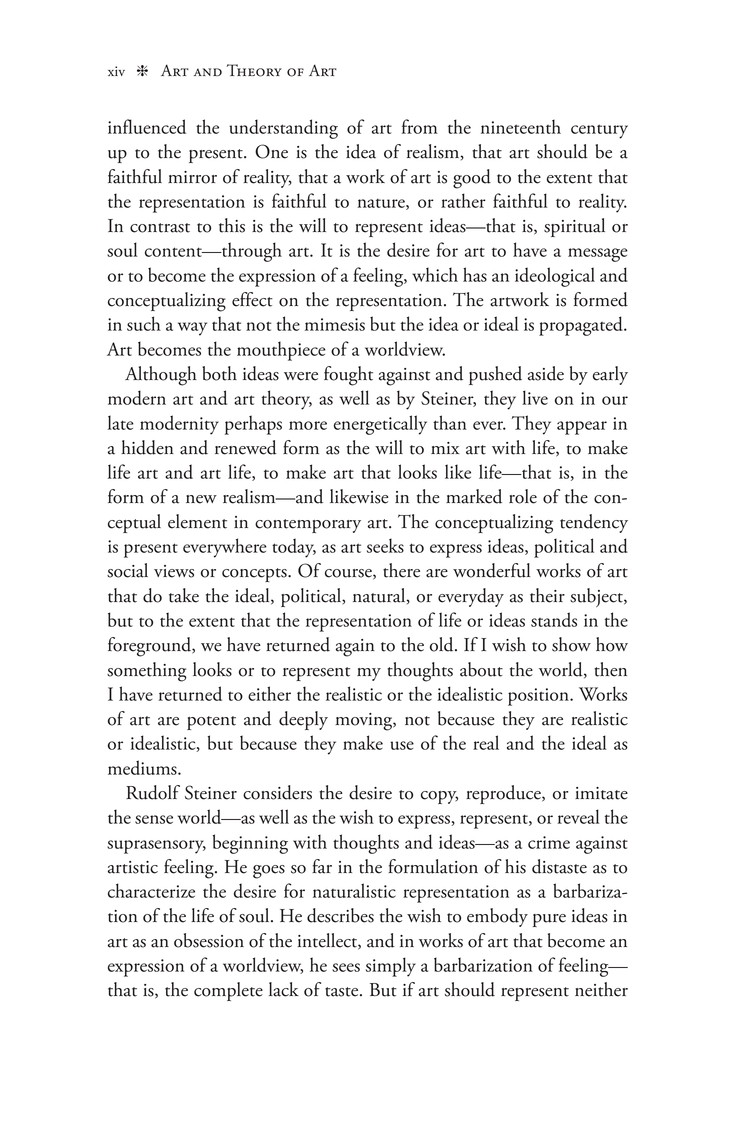 The width and height of the screenshot is (735, 1132). Describe the element at coordinates (161, 376) in the screenshot. I see `Although` at that location.
